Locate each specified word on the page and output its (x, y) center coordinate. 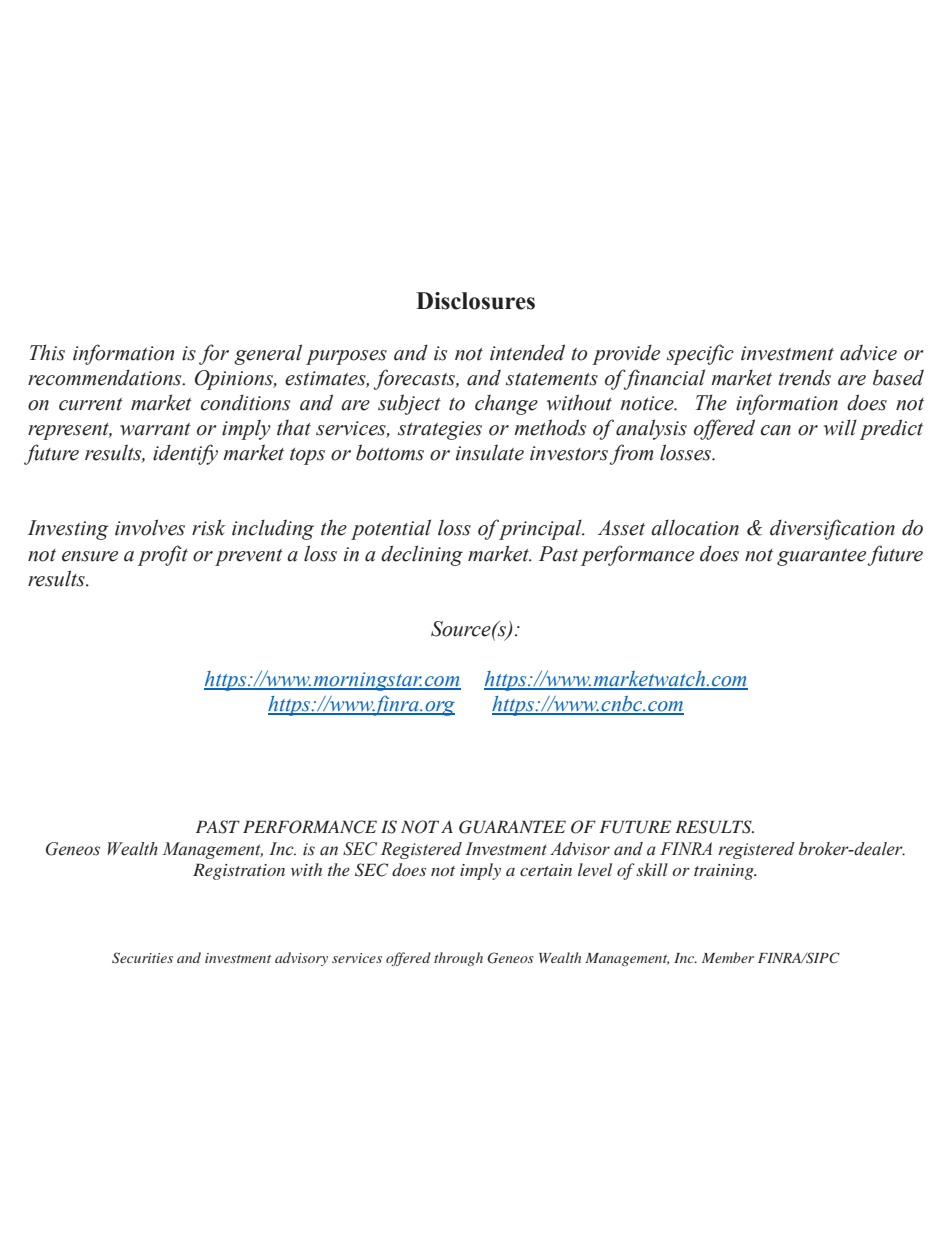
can (776, 430)
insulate (490, 452)
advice (868, 352)
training (725, 872)
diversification (832, 529)
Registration (239, 871)
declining (422, 555)
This (47, 352)
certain (546, 870)
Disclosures (475, 301)
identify (185, 454)
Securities (142, 958)
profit (163, 555)
